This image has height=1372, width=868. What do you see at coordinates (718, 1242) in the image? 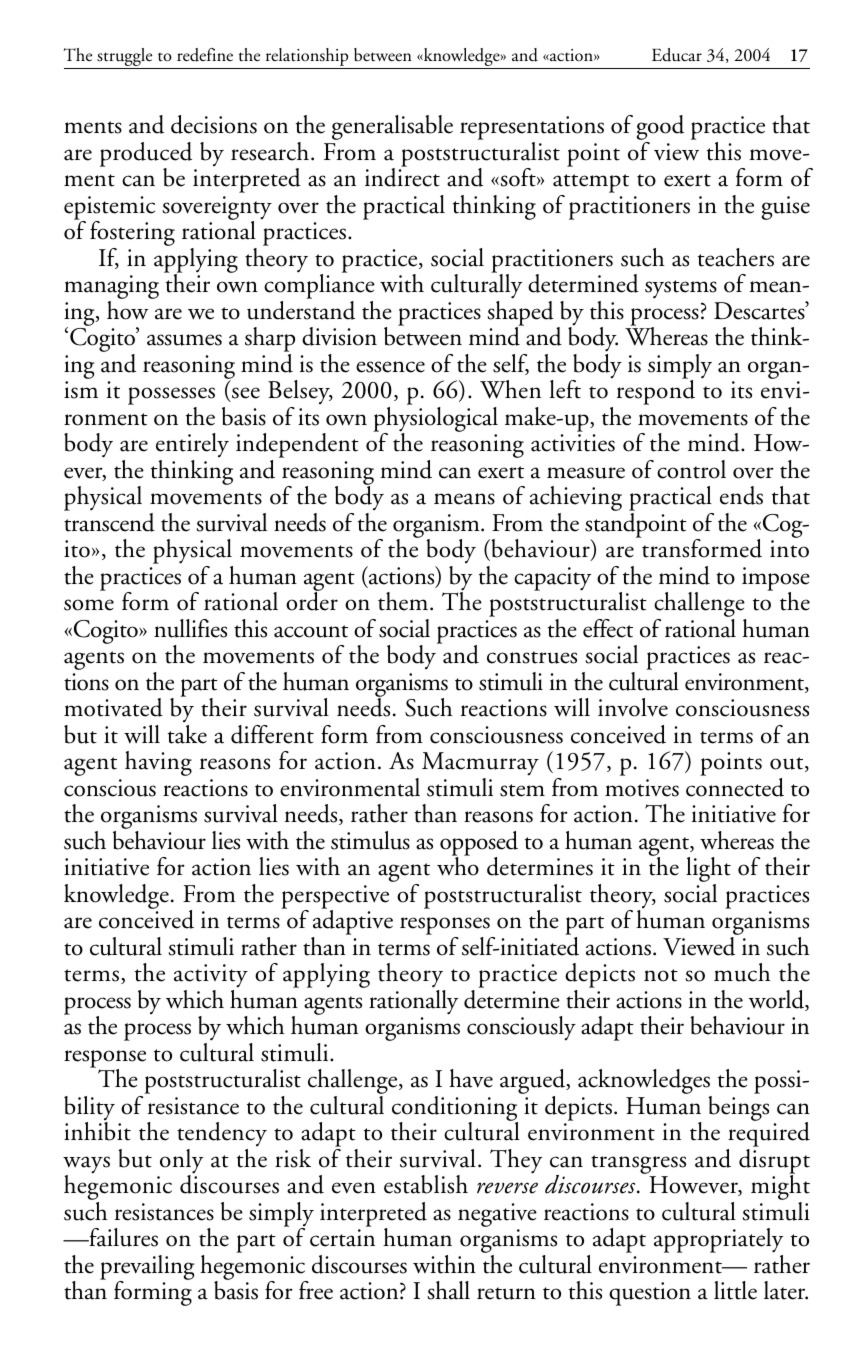
I see `appropriately` at bounding box center [718, 1242].
